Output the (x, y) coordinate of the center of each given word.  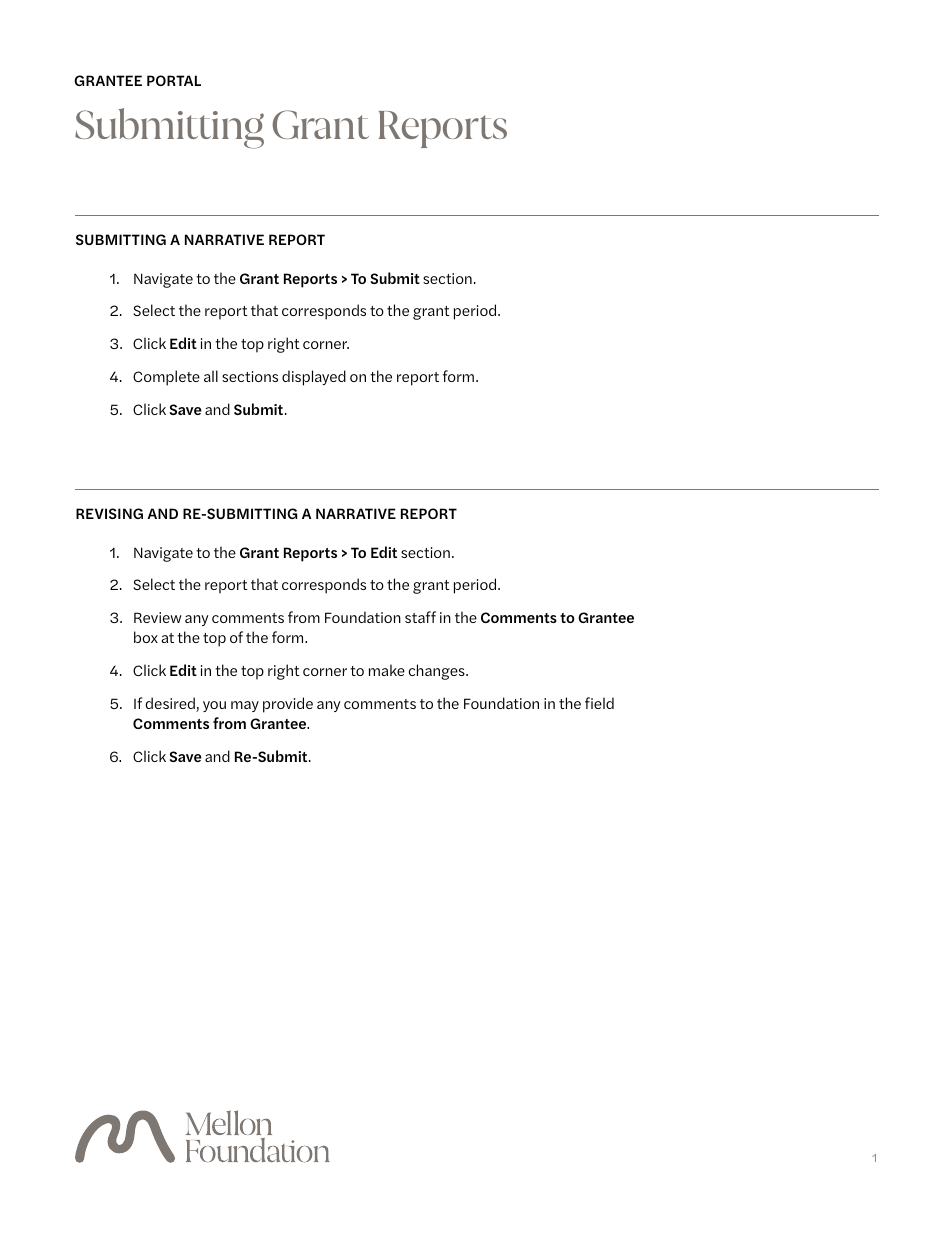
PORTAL (174, 80)
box (146, 637)
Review (158, 617)
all (211, 376)
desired (171, 704)
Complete (166, 378)
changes (438, 672)
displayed (314, 378)
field (599, 703)
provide (288, 705)
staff (420, 617)
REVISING (109, 513)
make (387, 670)
